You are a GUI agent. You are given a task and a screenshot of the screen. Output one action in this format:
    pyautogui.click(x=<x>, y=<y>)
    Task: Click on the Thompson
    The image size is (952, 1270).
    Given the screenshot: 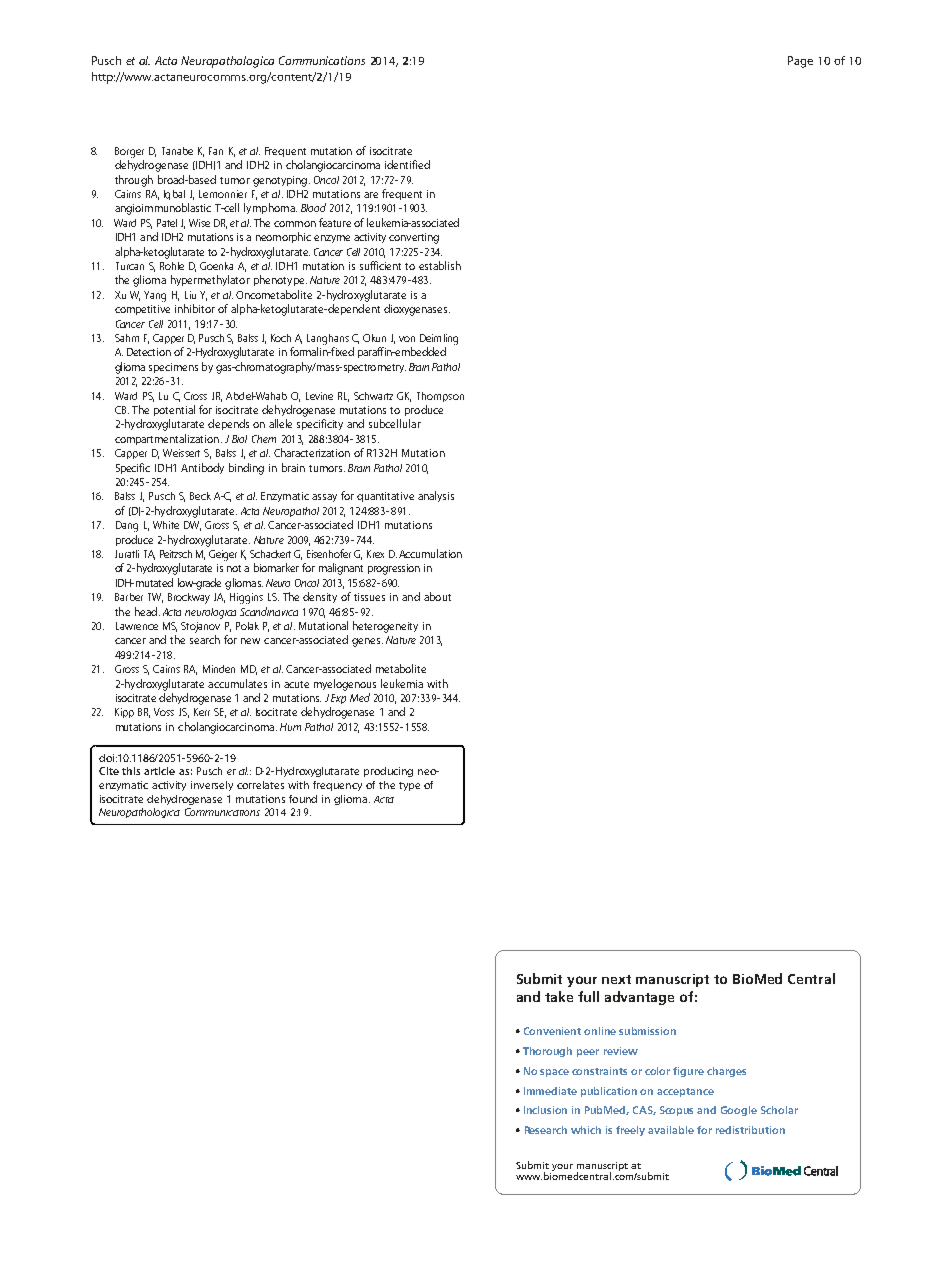 What is the action you would take?
    pyautogui.click(x=440, y=397)
